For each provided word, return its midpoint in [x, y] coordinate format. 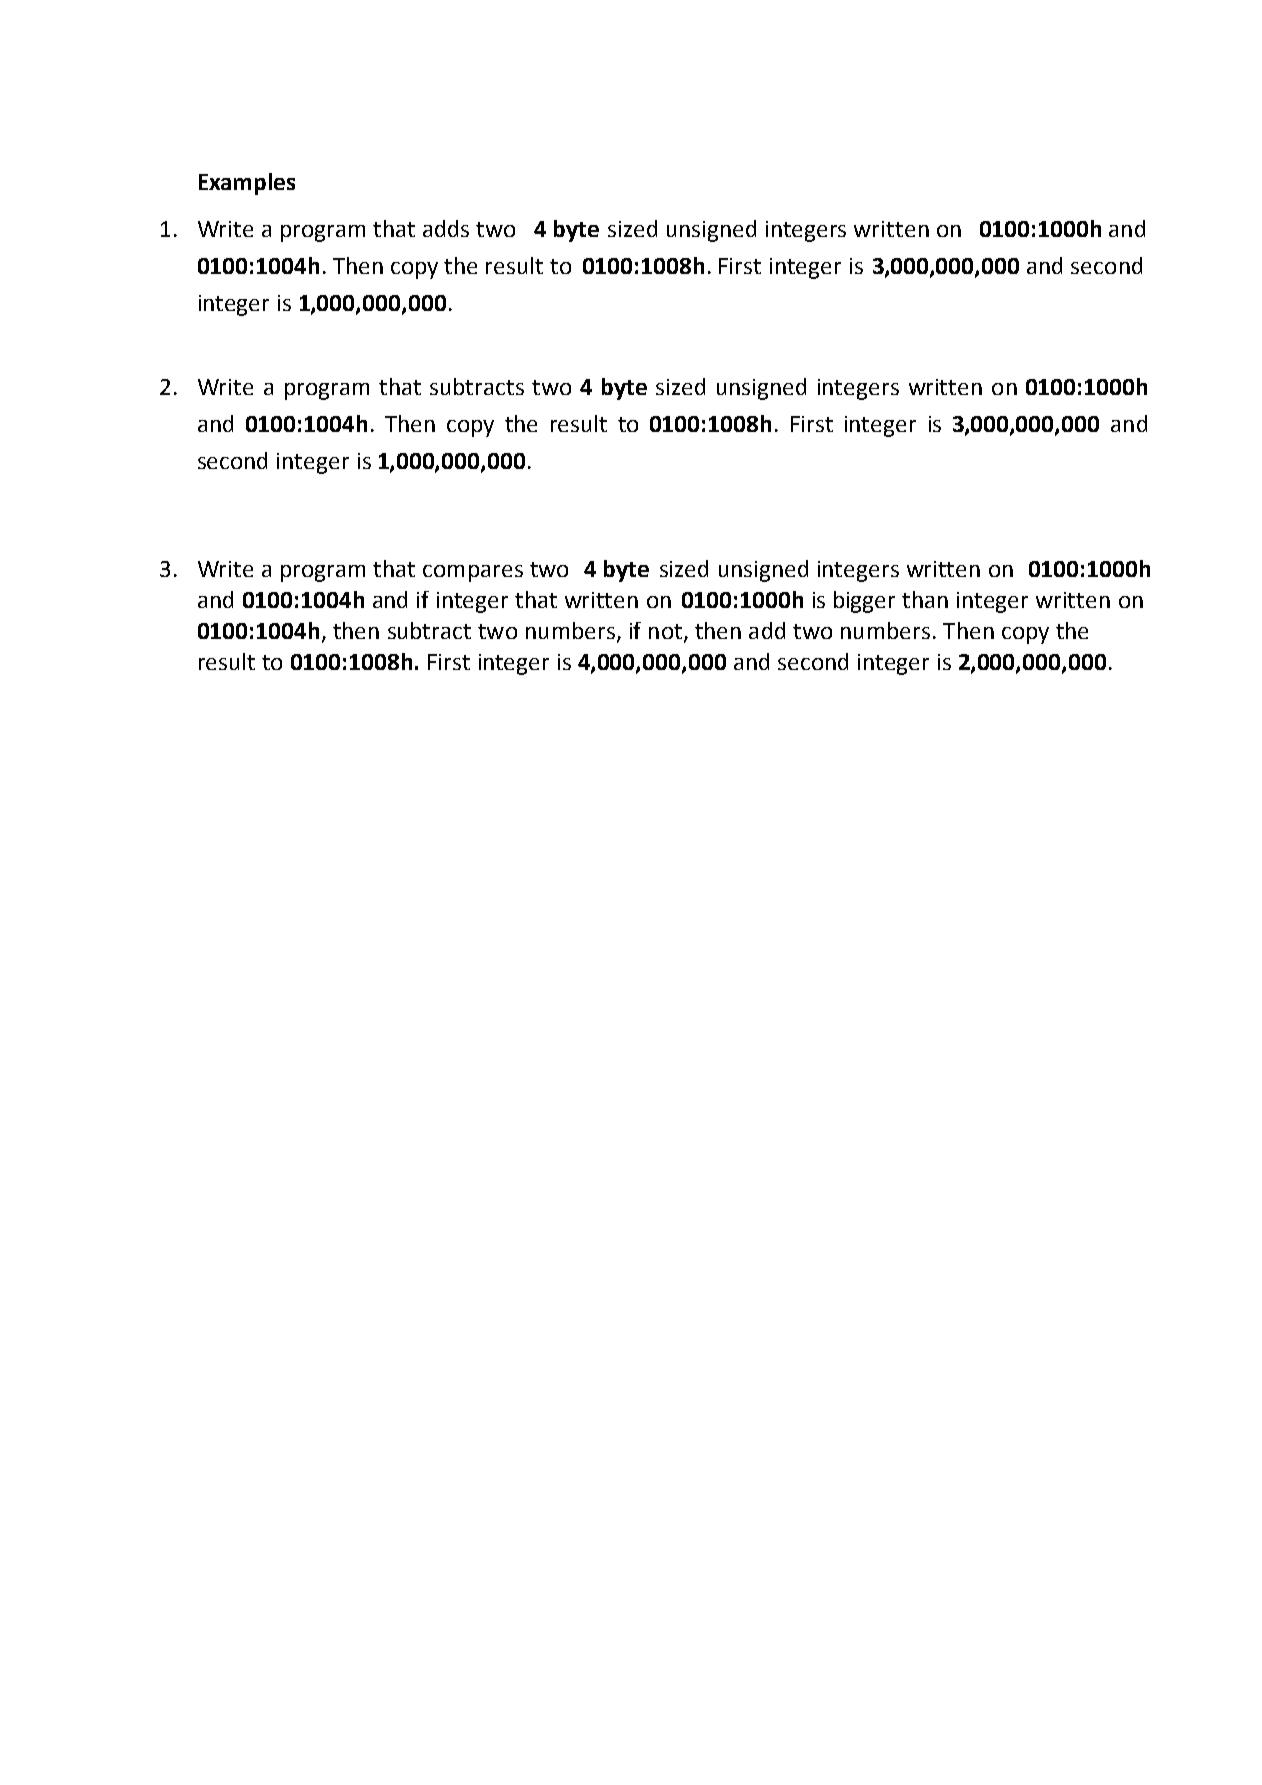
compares [473, 573]
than [925, 599]
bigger [864, 602]
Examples [247, 184]
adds [446, 228]
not [665, 631]
